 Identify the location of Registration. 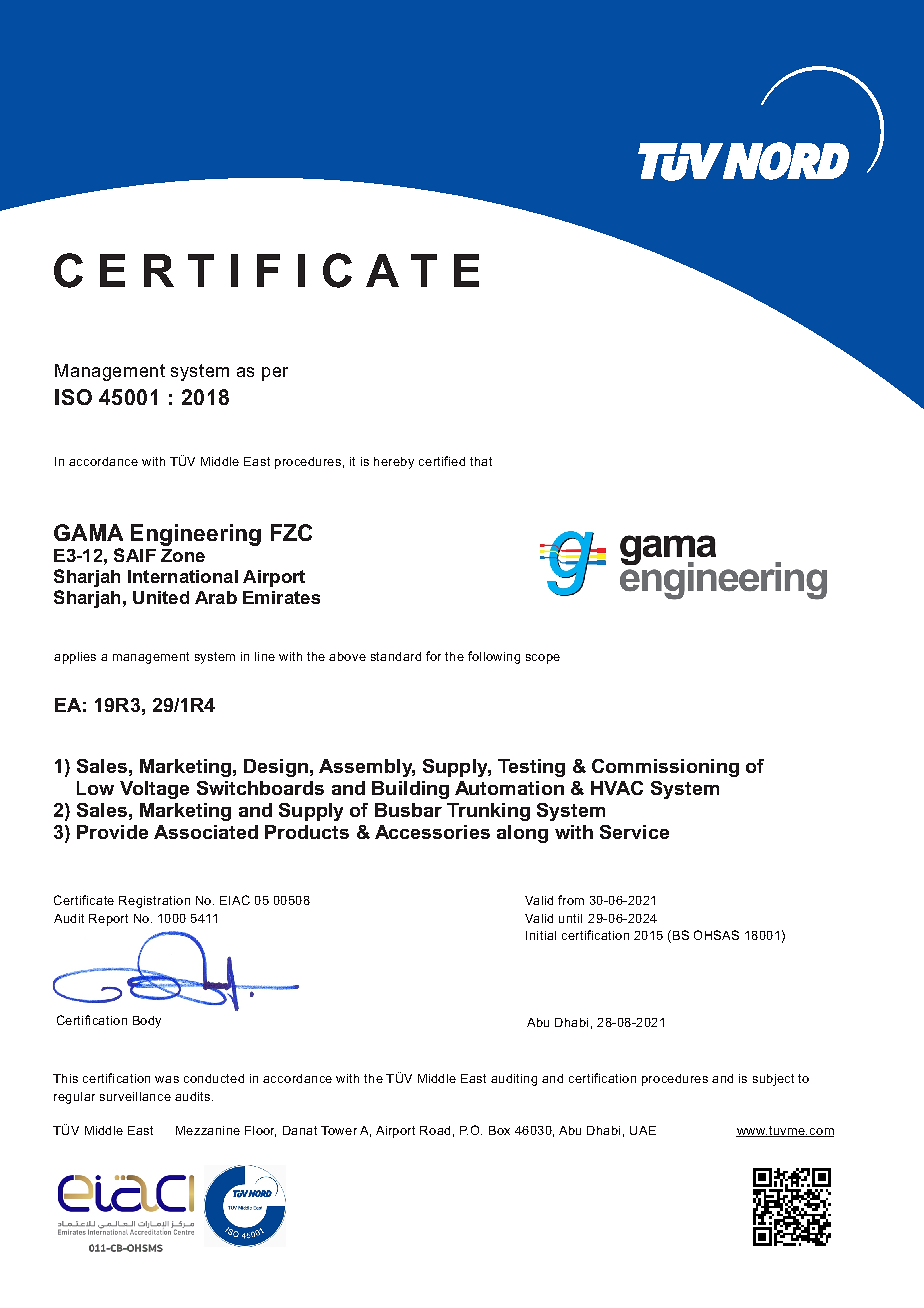
(154, 902).
